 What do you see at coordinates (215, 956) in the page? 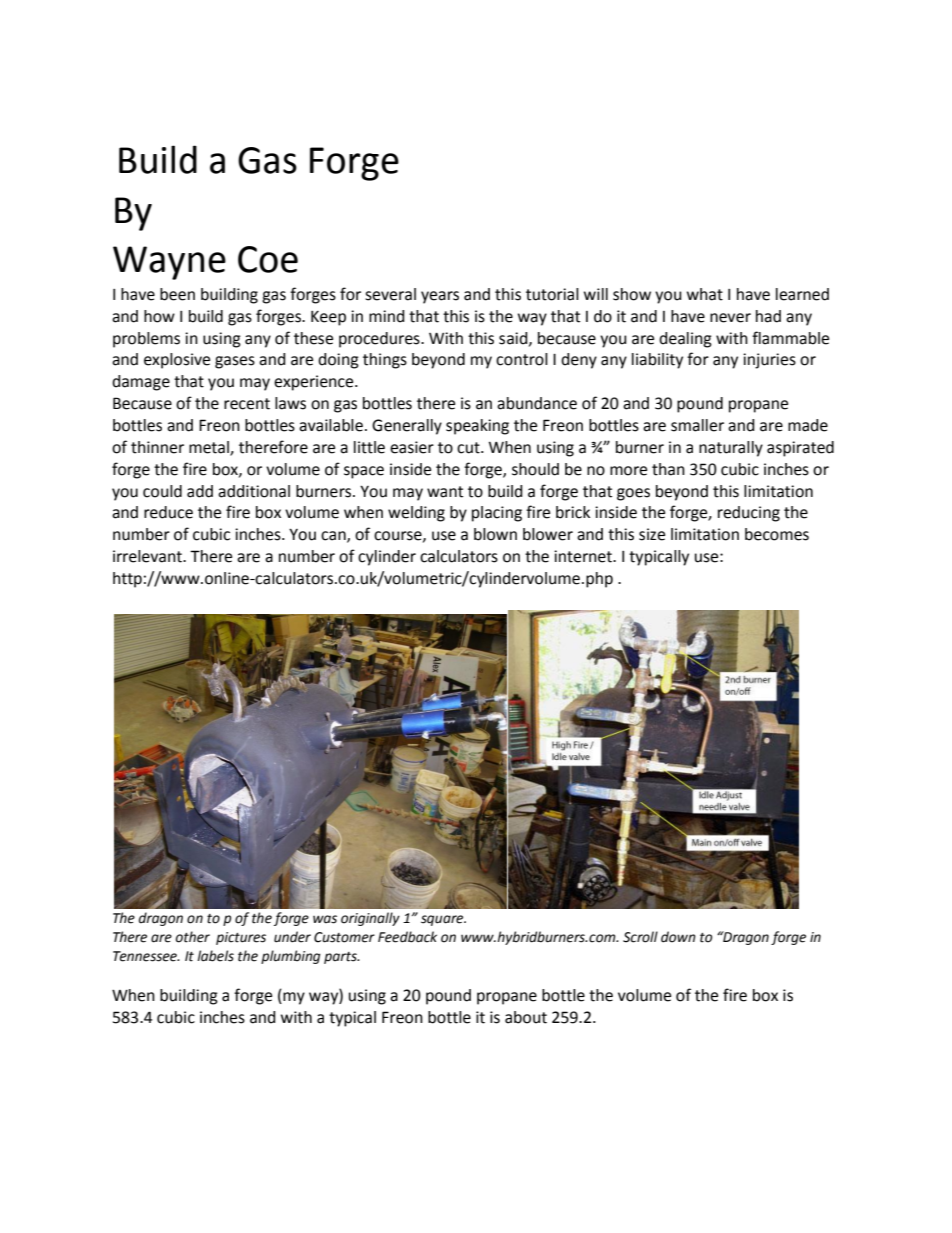
I see `labels` at bounding box center [215, 956].
